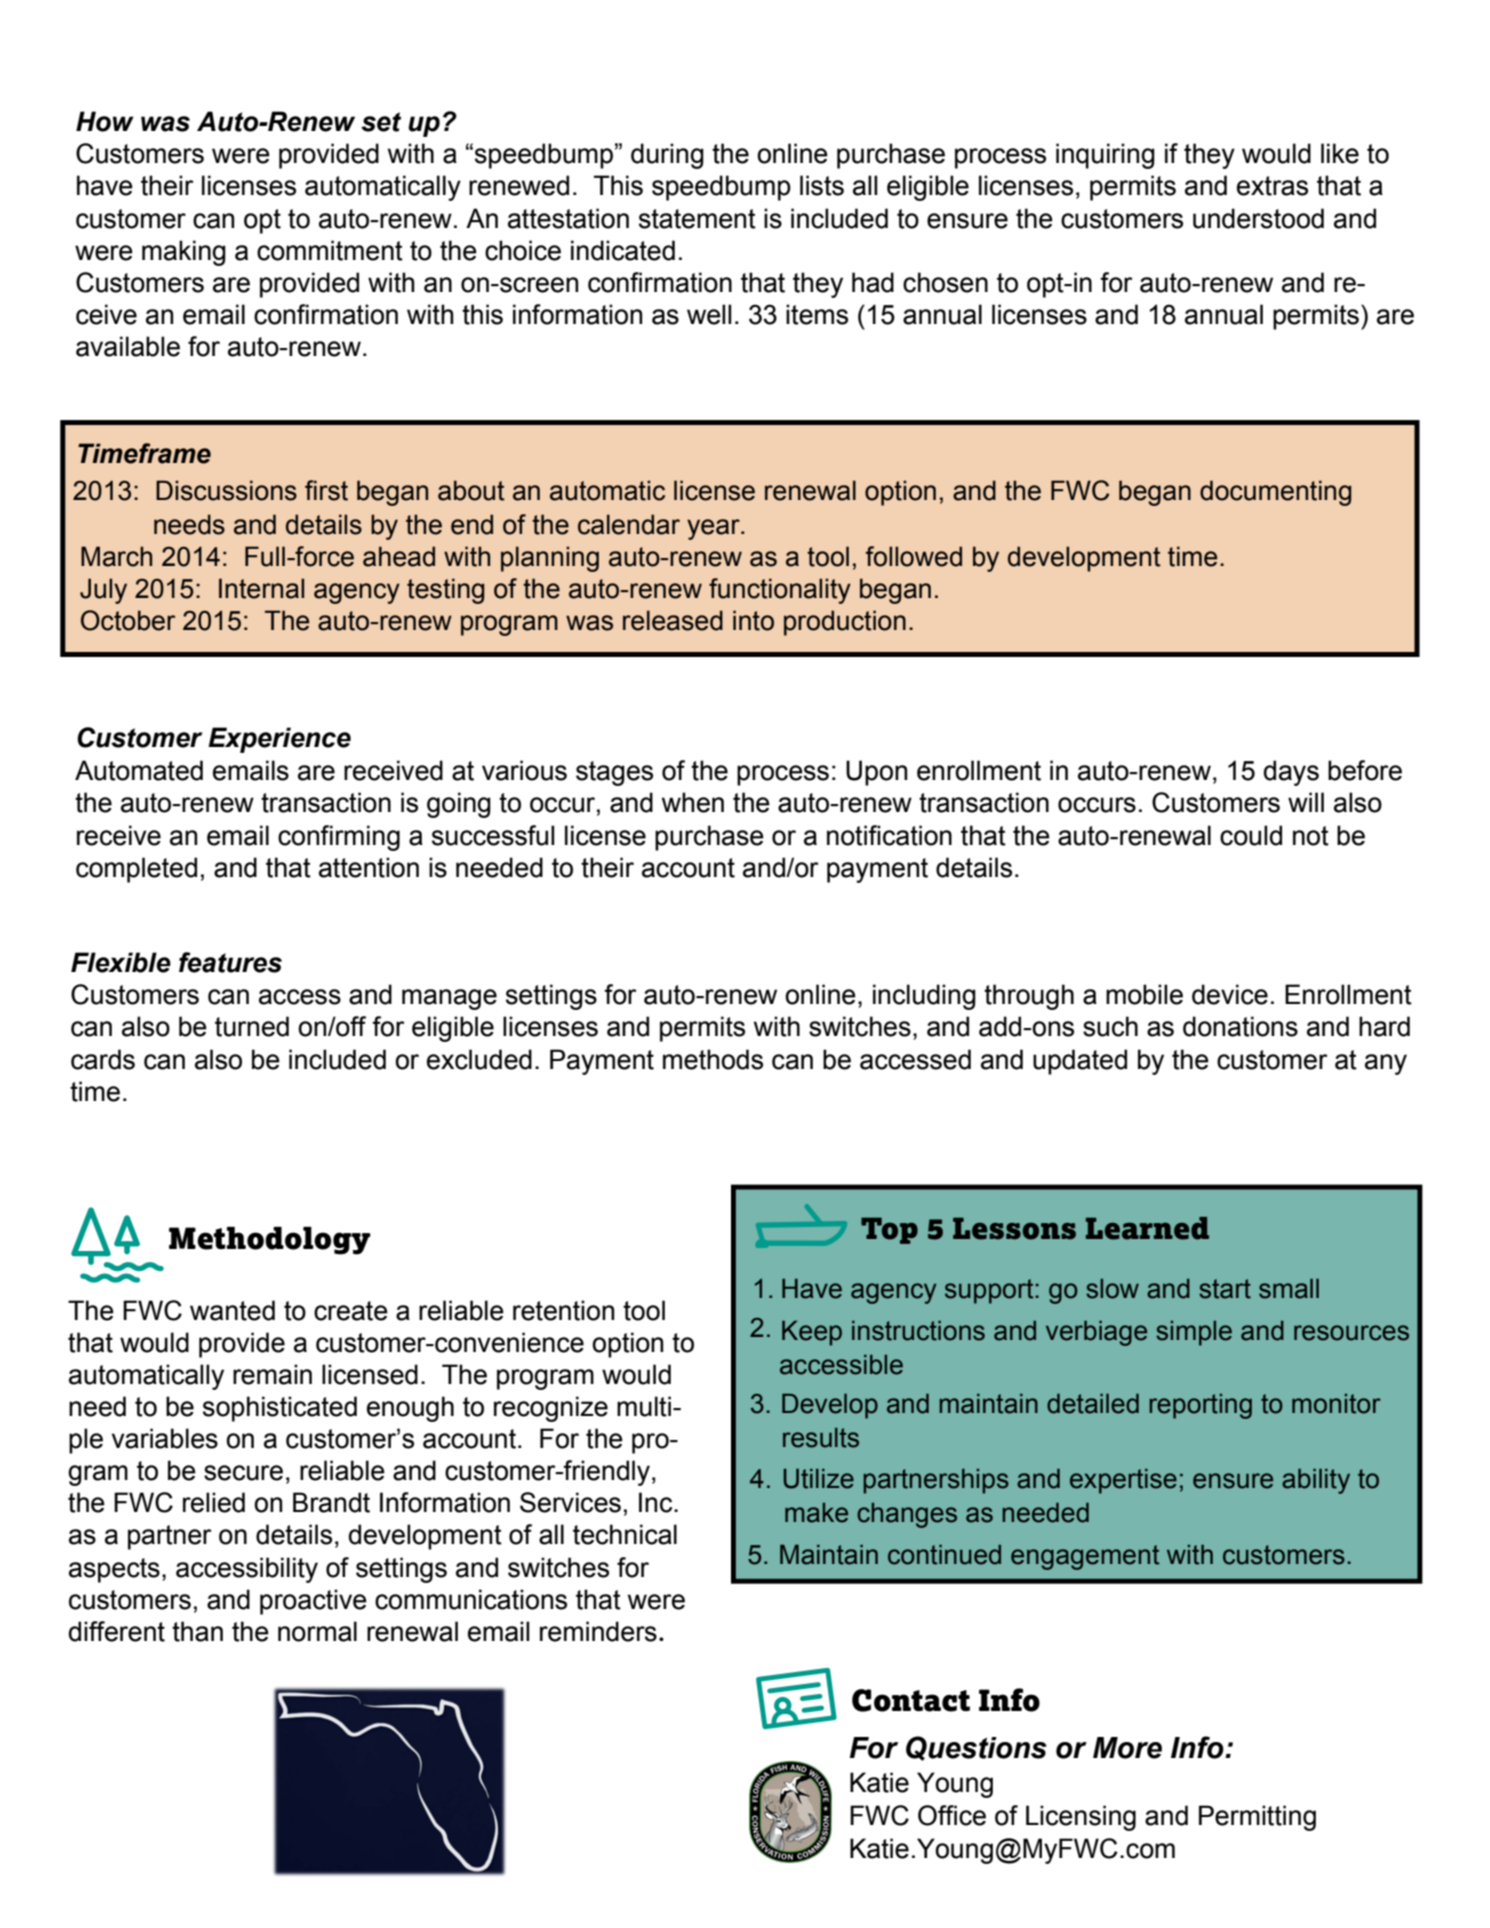 The height and width of the document is (1928, 1490). Describe the element at coordinates (822, 185) in the document. I see `lists` at that location.
